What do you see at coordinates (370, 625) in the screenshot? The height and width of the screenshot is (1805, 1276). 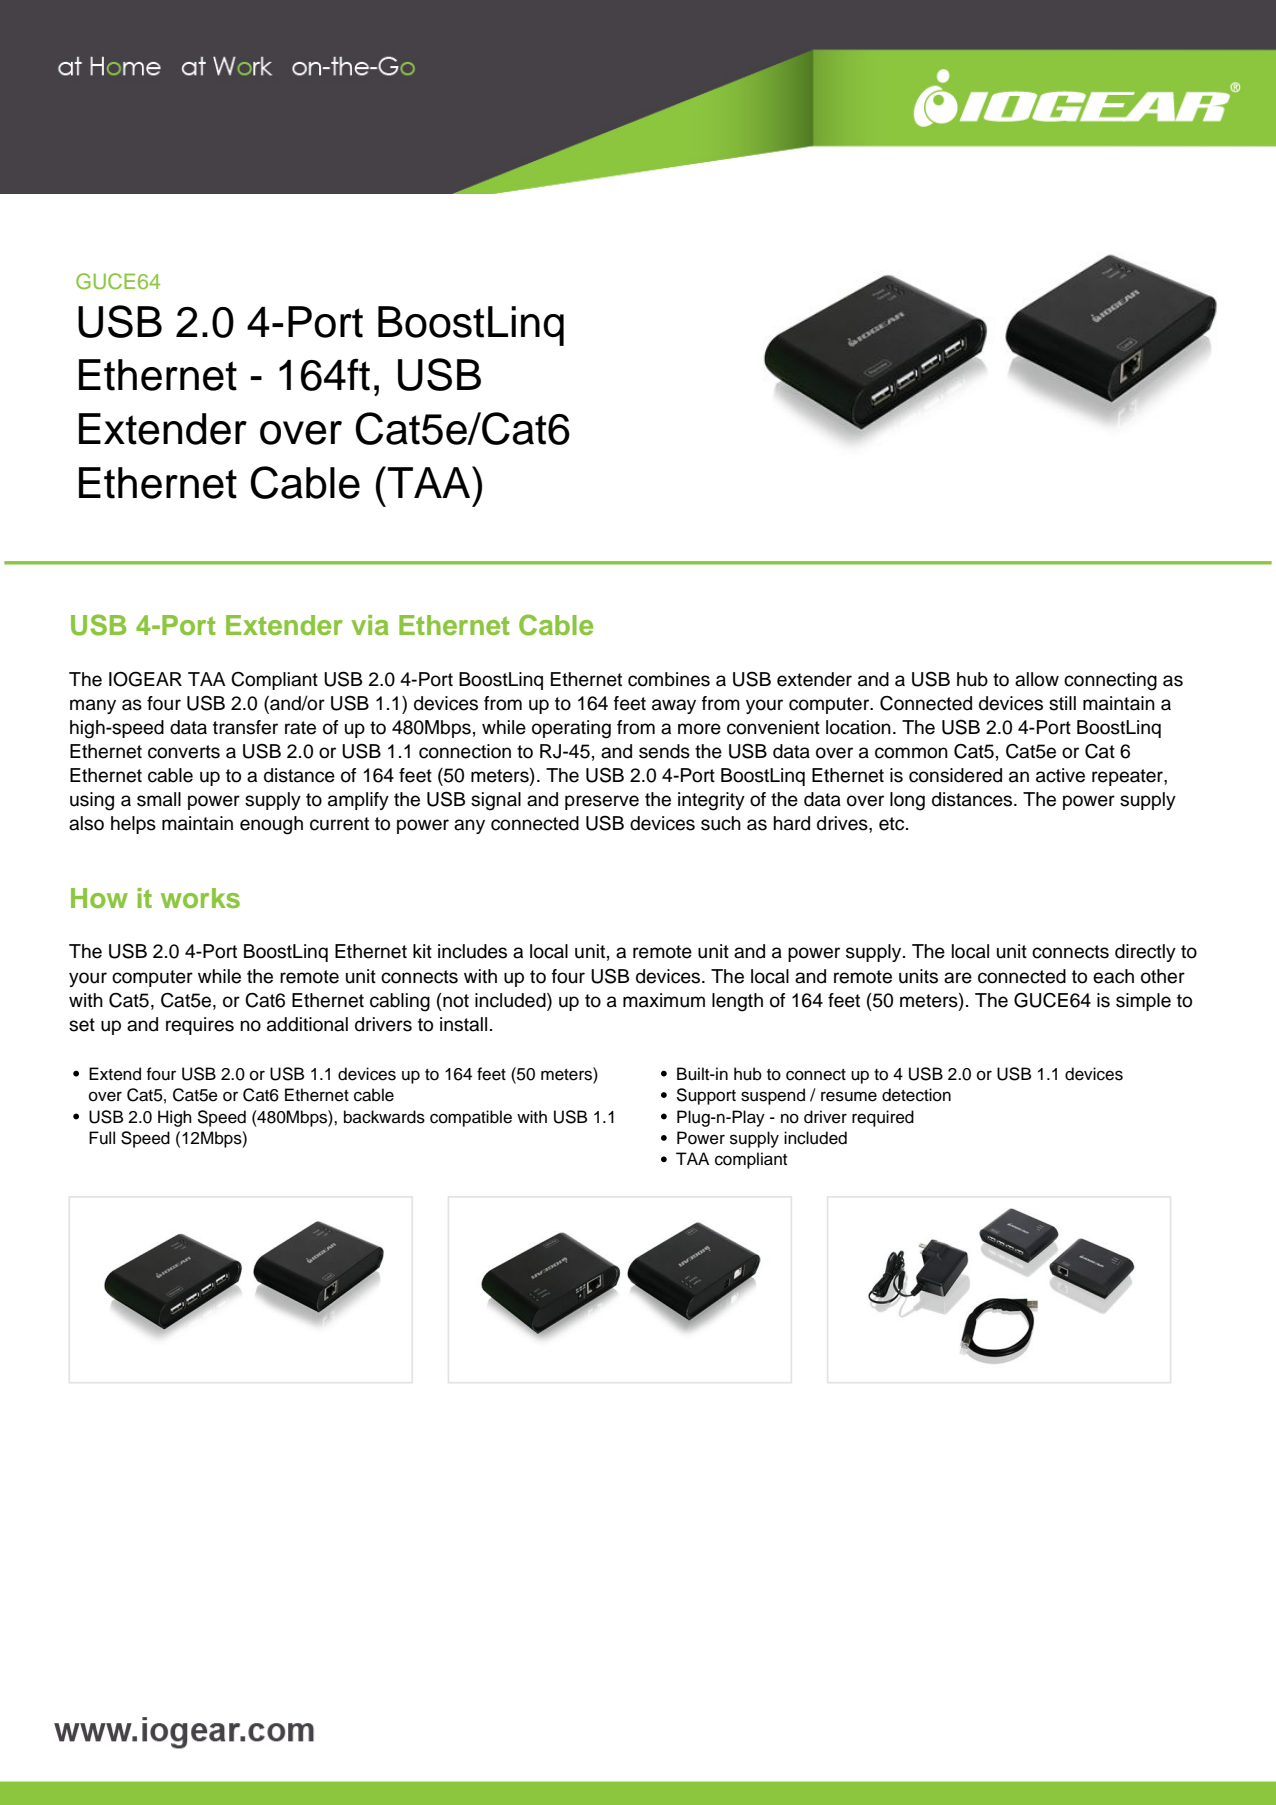 I see `via` at bounding box center [370, 625].
